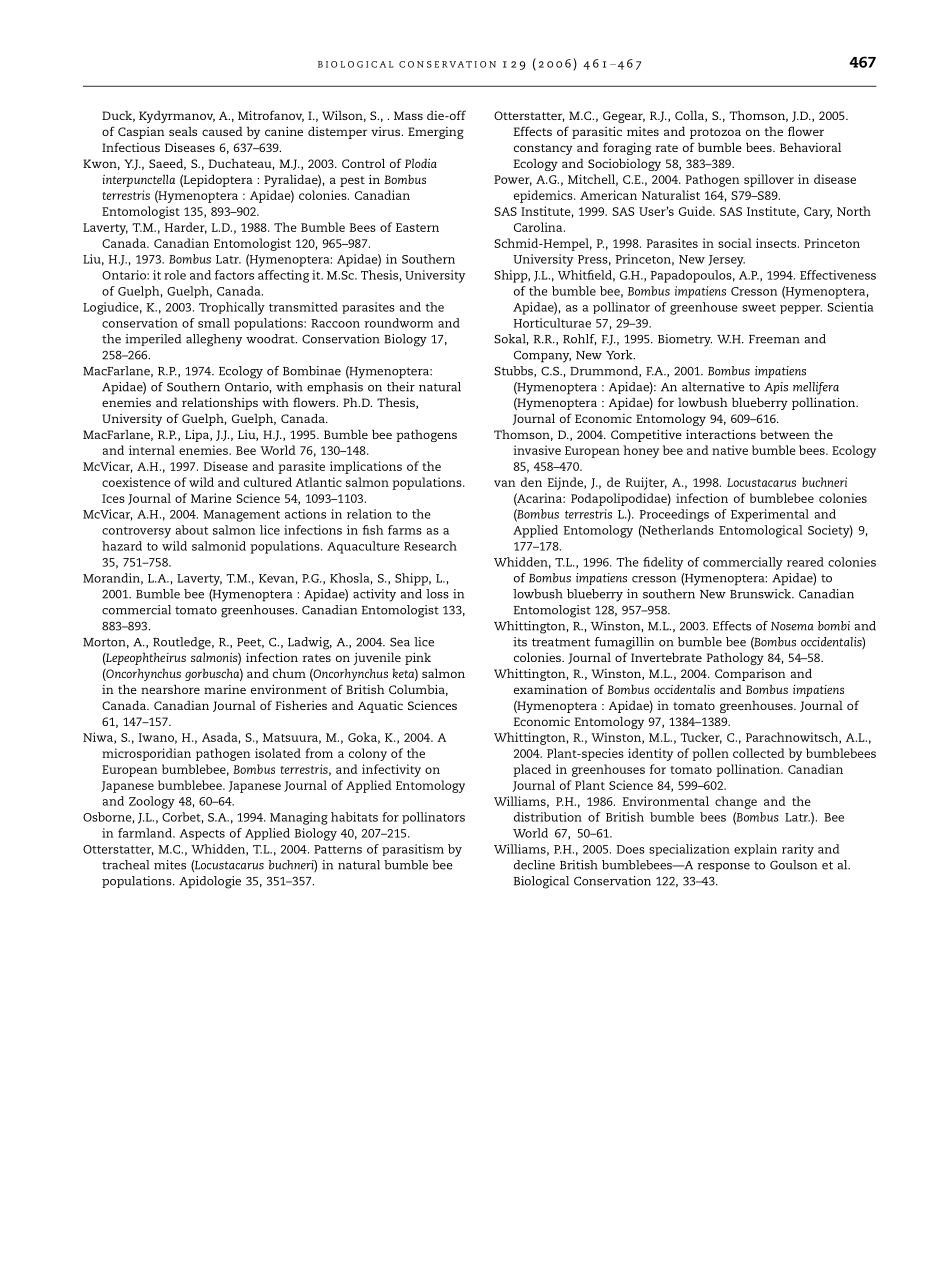  I want to click on hazard, so click(122, 546).
